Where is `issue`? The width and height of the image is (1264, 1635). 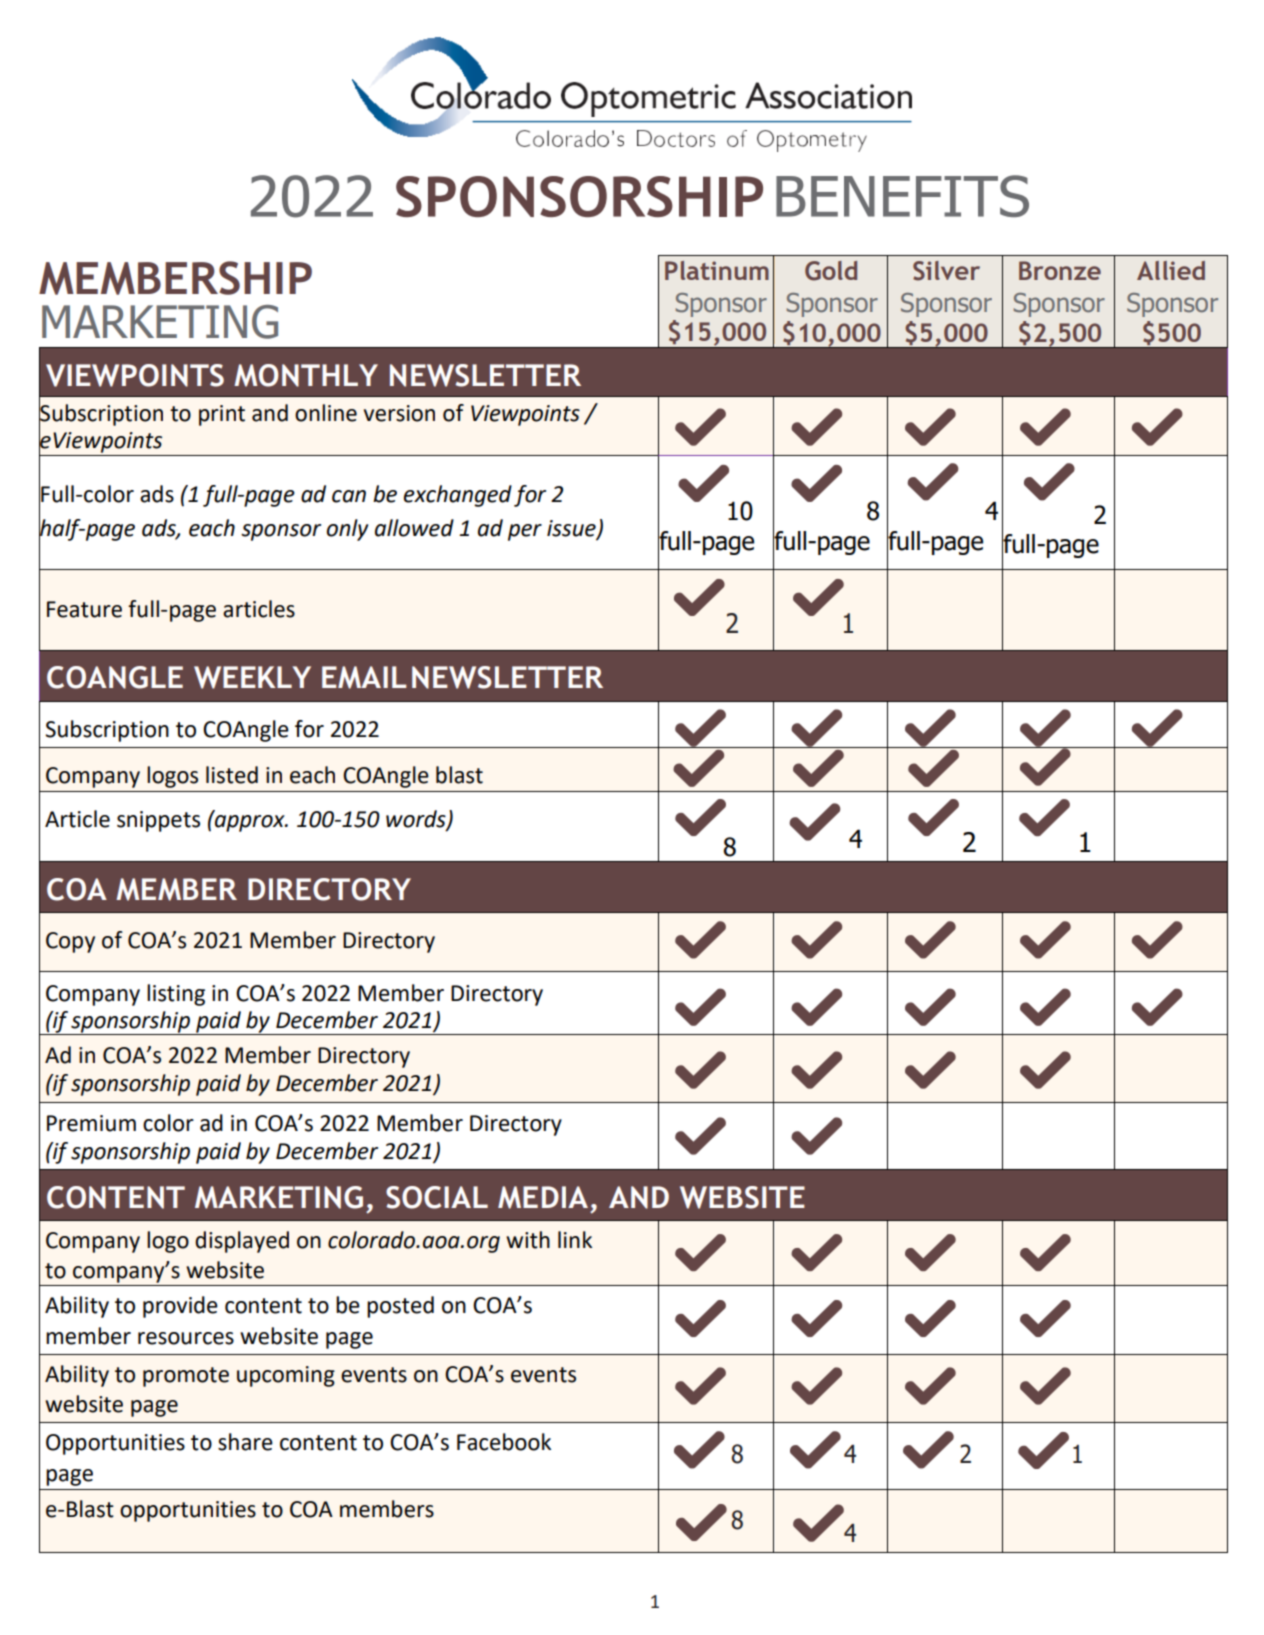 issue is located at coordinates (572, 529).
